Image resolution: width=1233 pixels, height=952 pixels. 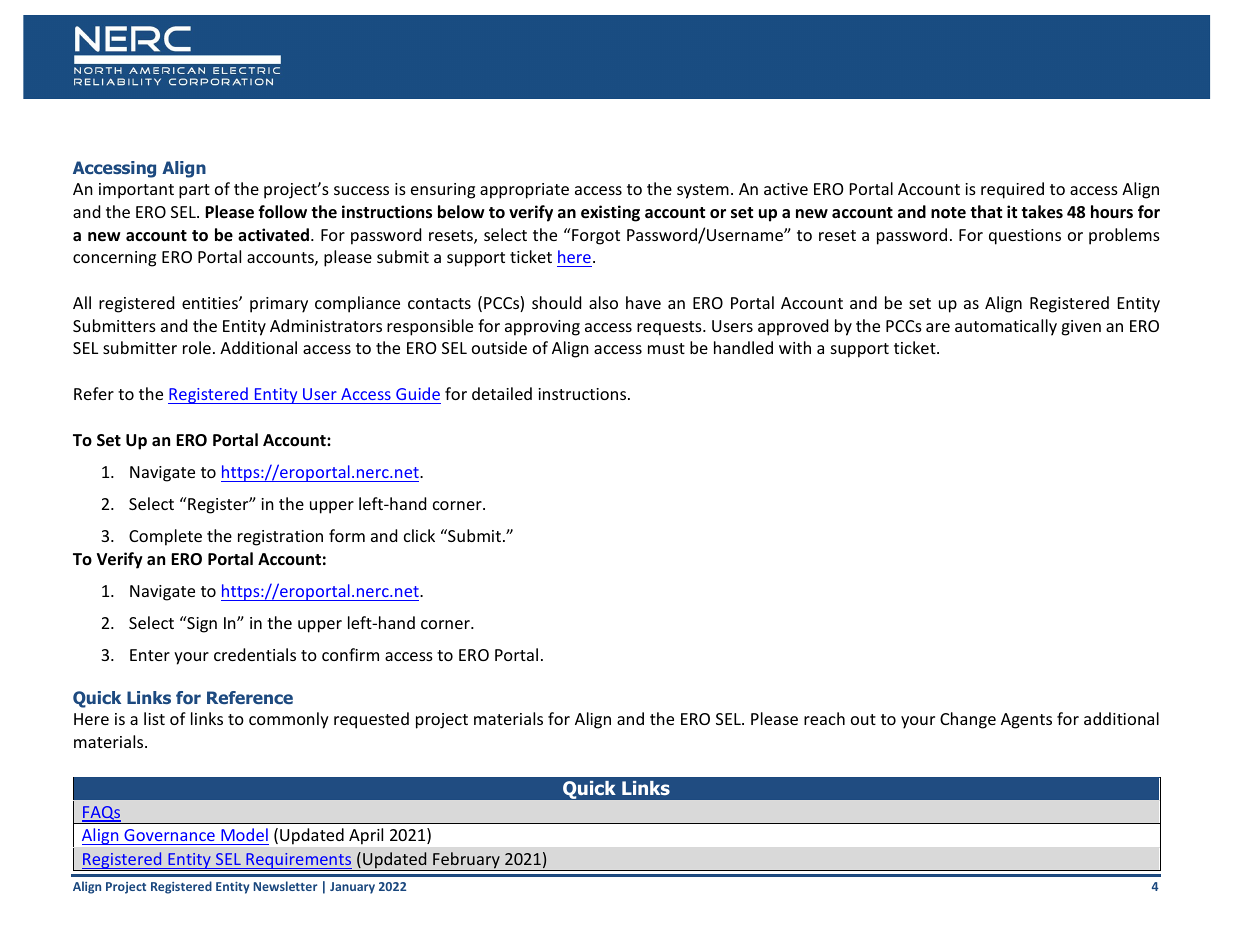 I want to click on follow, so click(x=282, y=212).
